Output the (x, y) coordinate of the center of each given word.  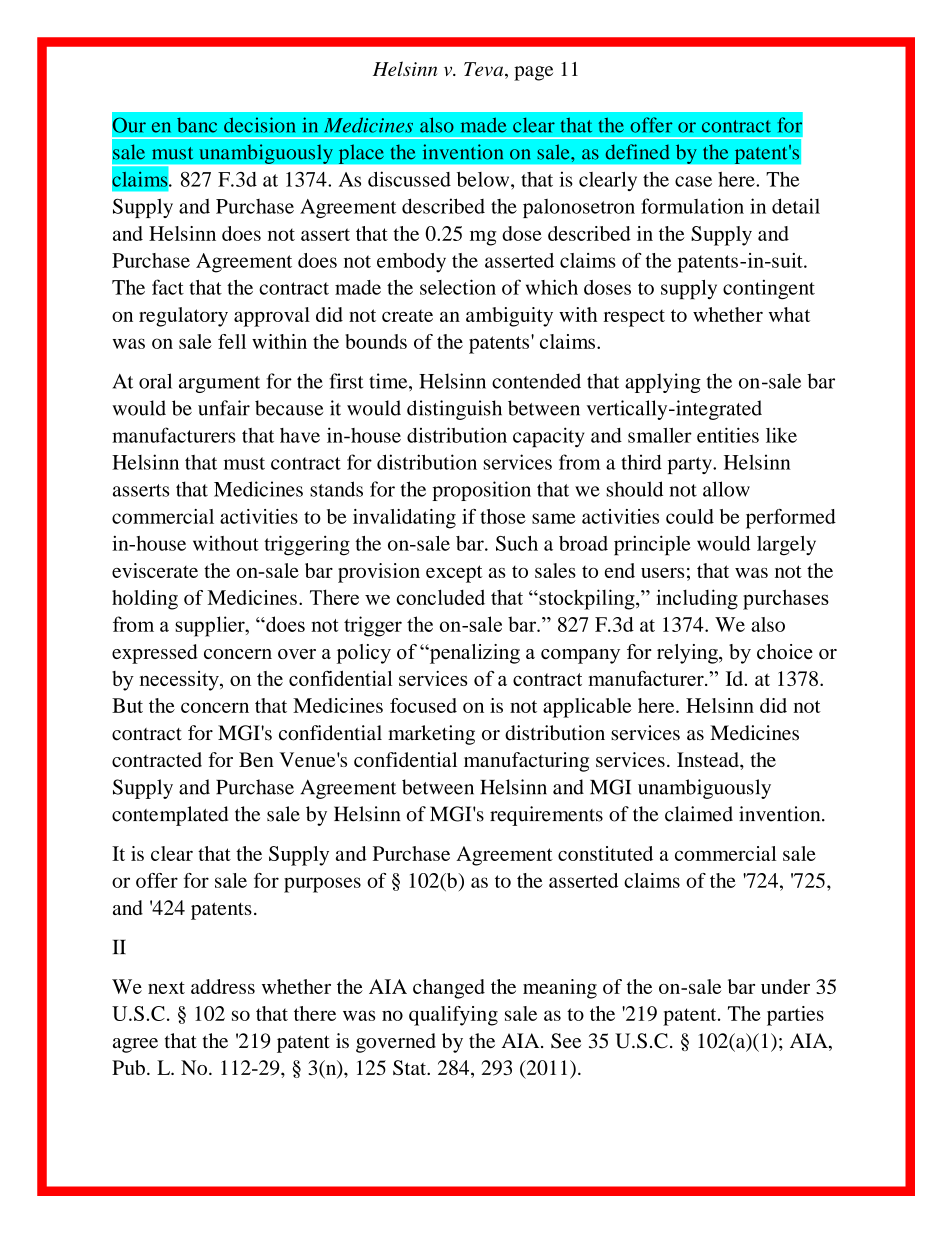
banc (197, 125)
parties (795, 1016)
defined (638, 152)
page (533, 73)
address (223, 986)
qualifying (453, 1016)
